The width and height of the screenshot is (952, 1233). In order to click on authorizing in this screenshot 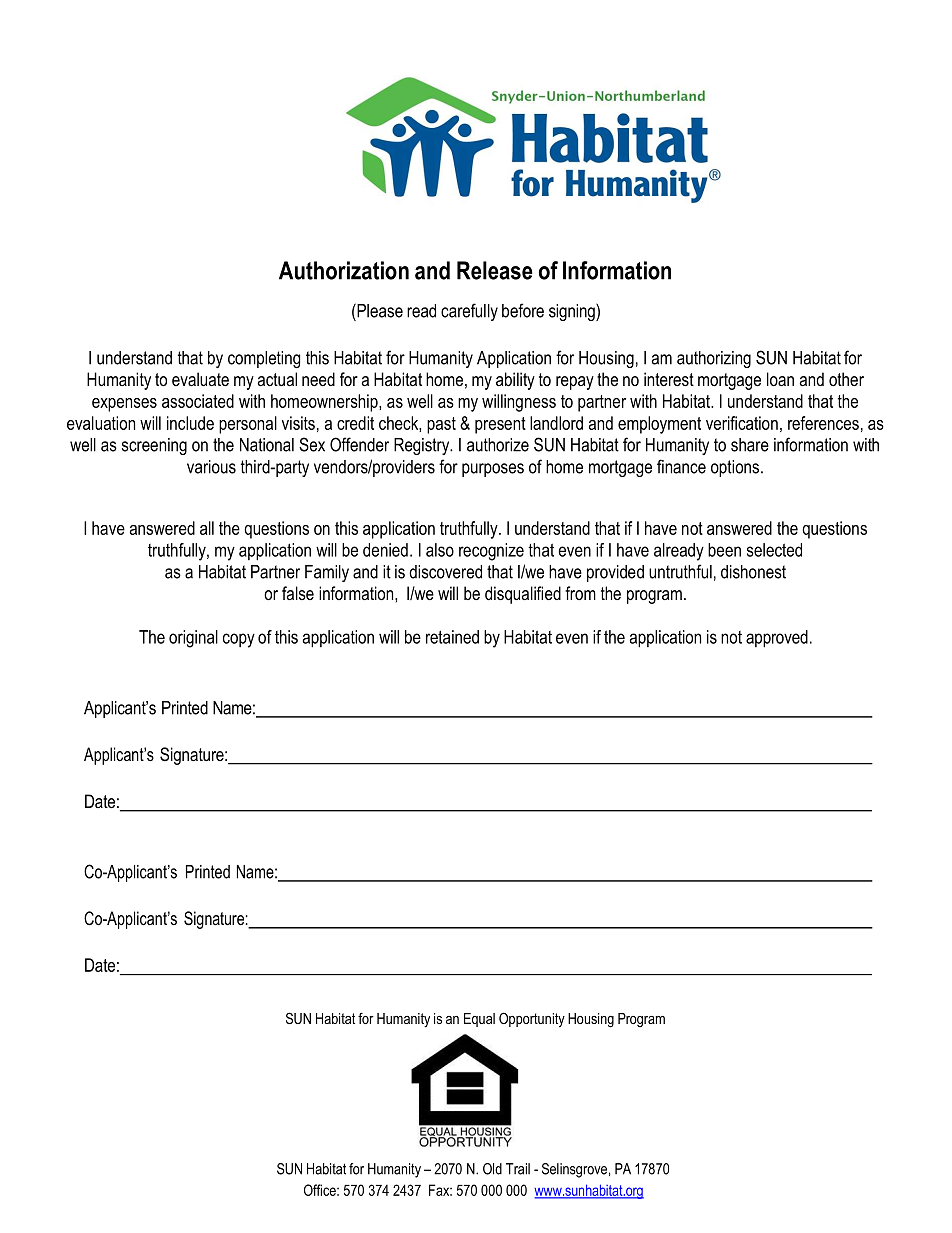, I will do `click(714, 359)`.
